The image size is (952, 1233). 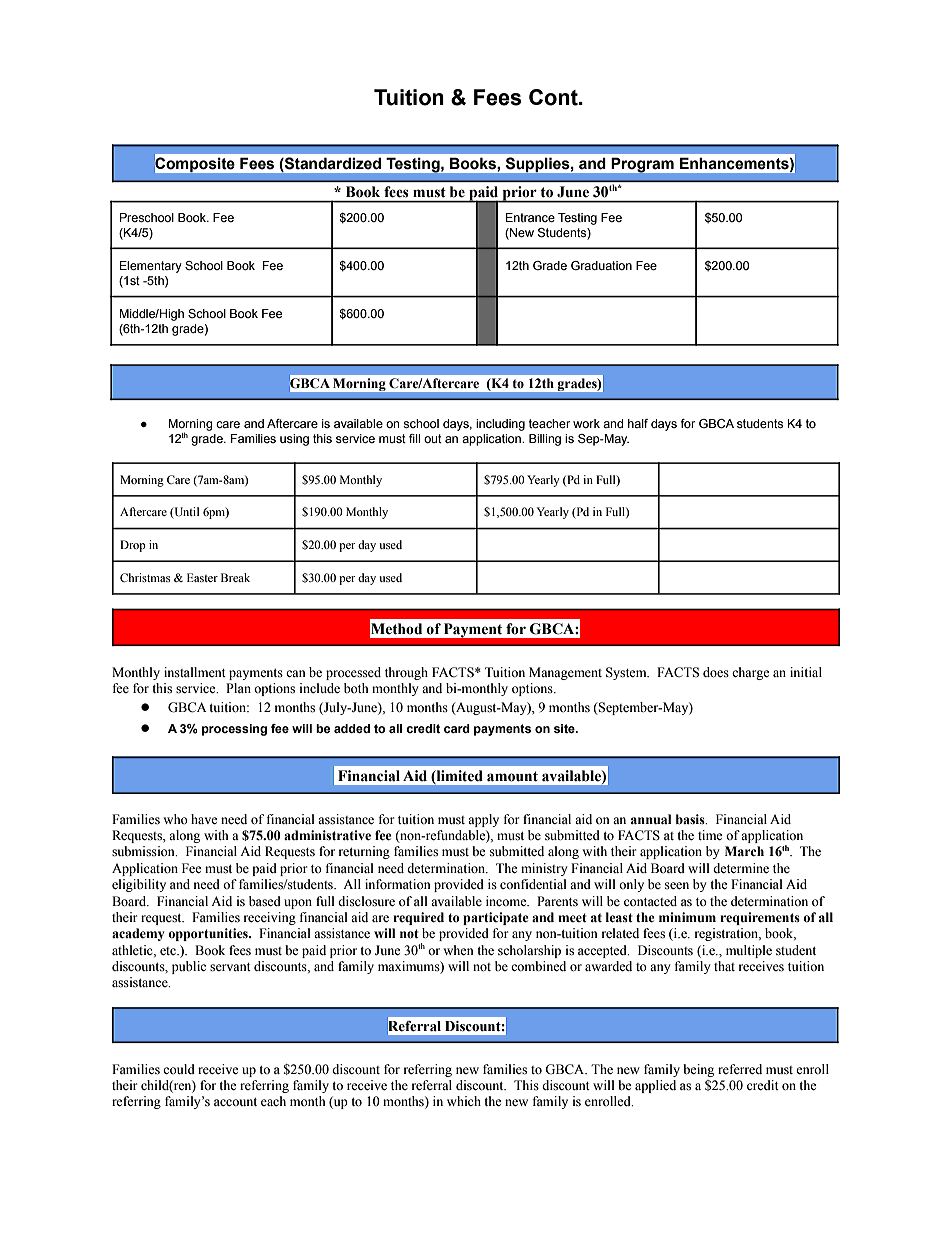 I want to click on does, so click(x=716, y=672).
